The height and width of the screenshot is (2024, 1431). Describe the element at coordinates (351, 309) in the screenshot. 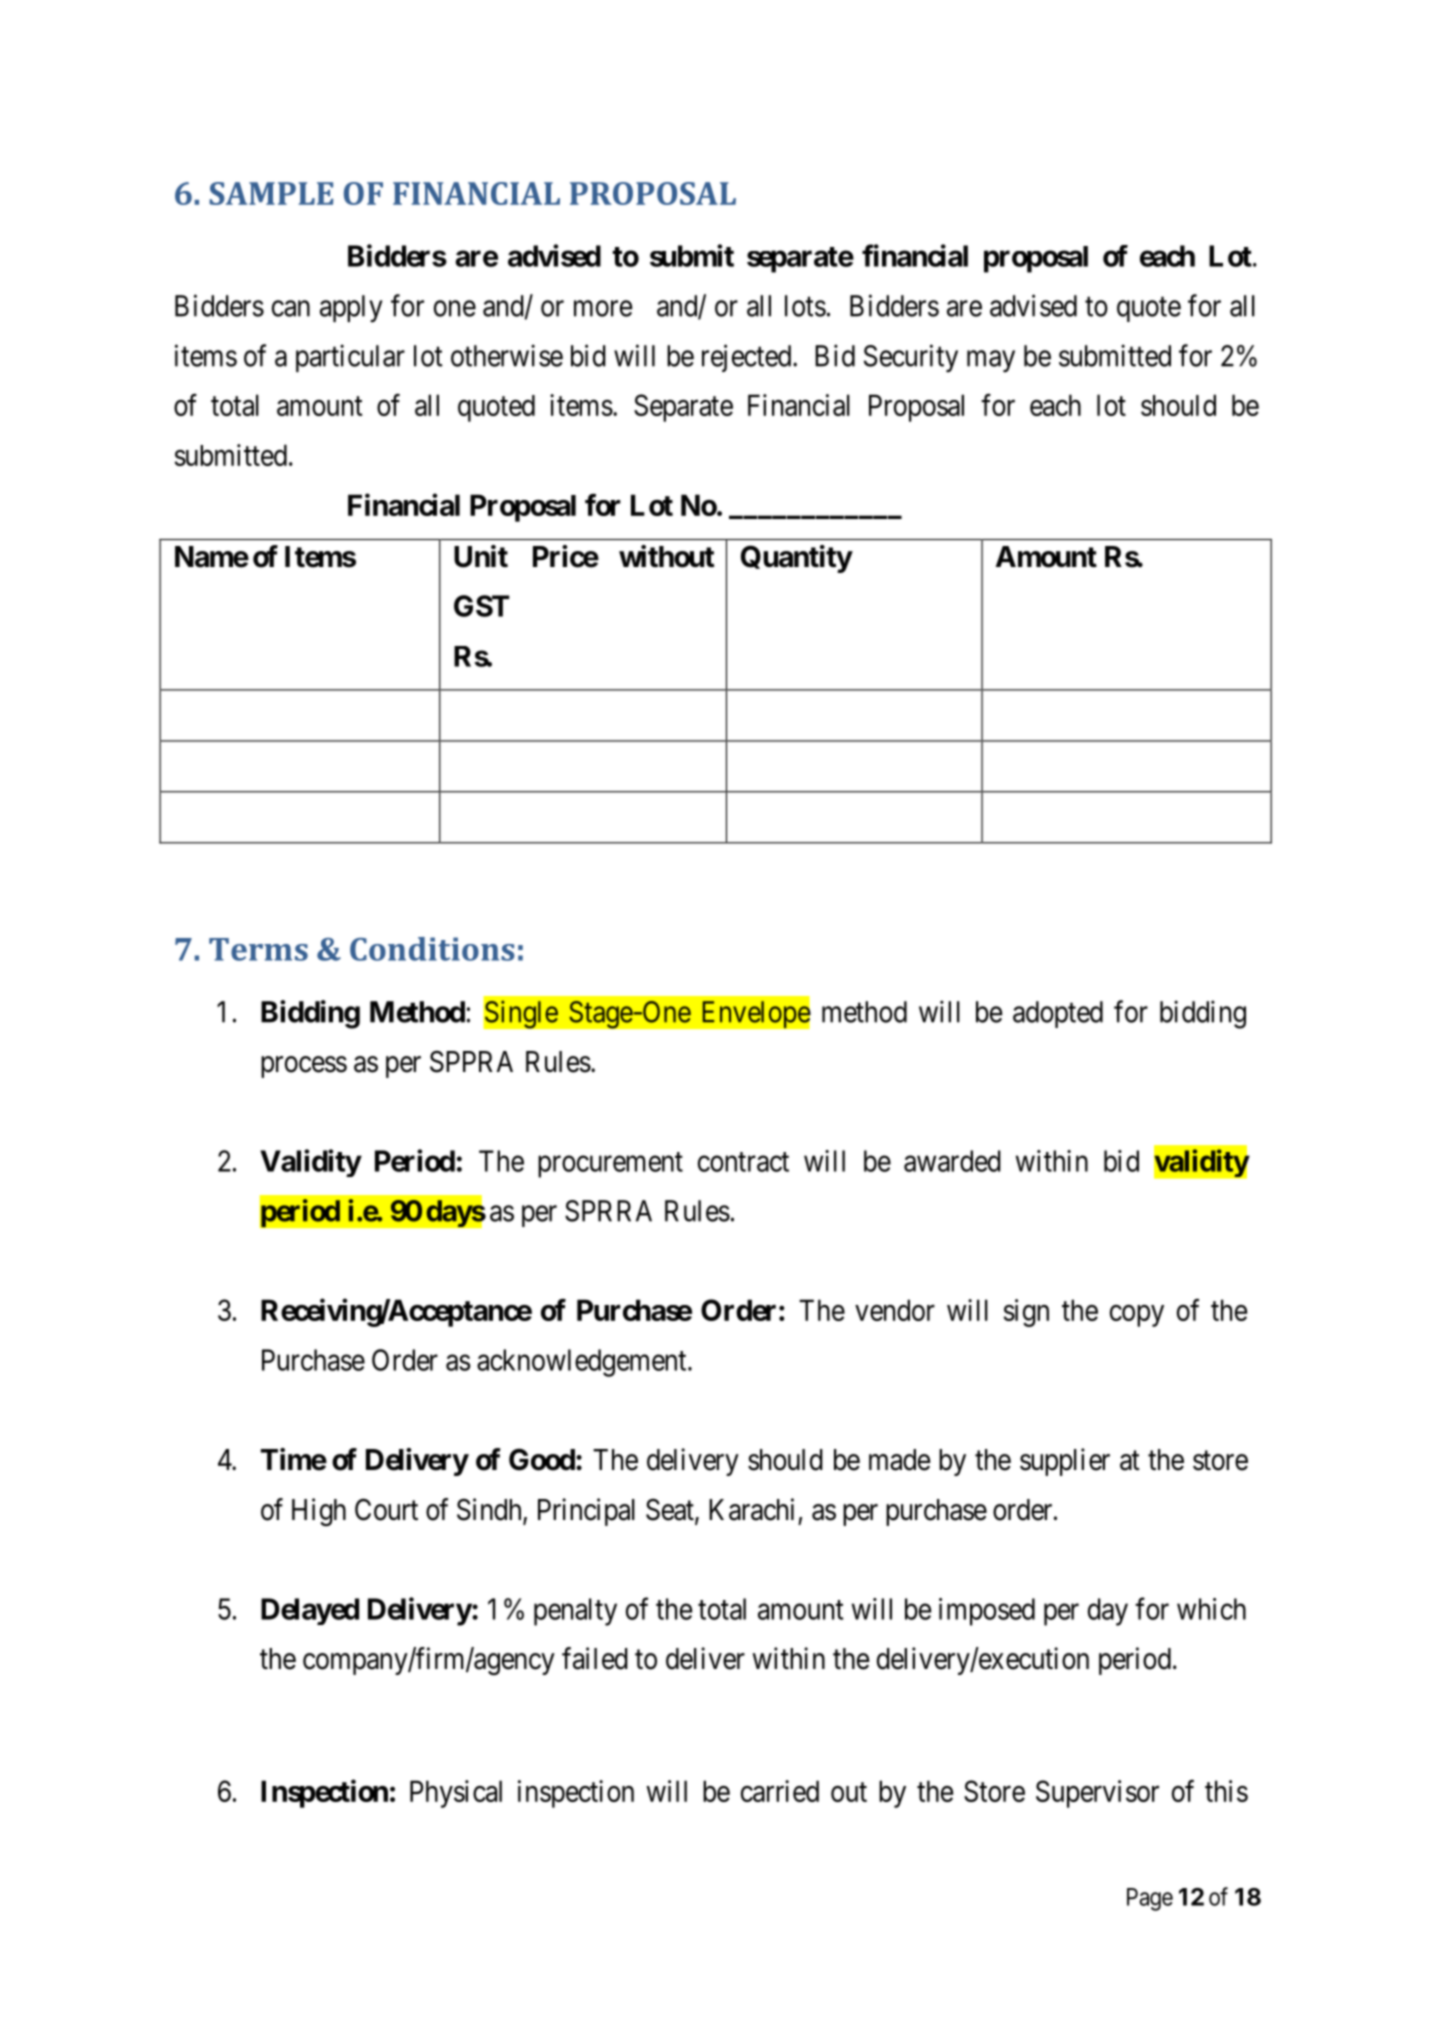

I see `apply` at that location.
